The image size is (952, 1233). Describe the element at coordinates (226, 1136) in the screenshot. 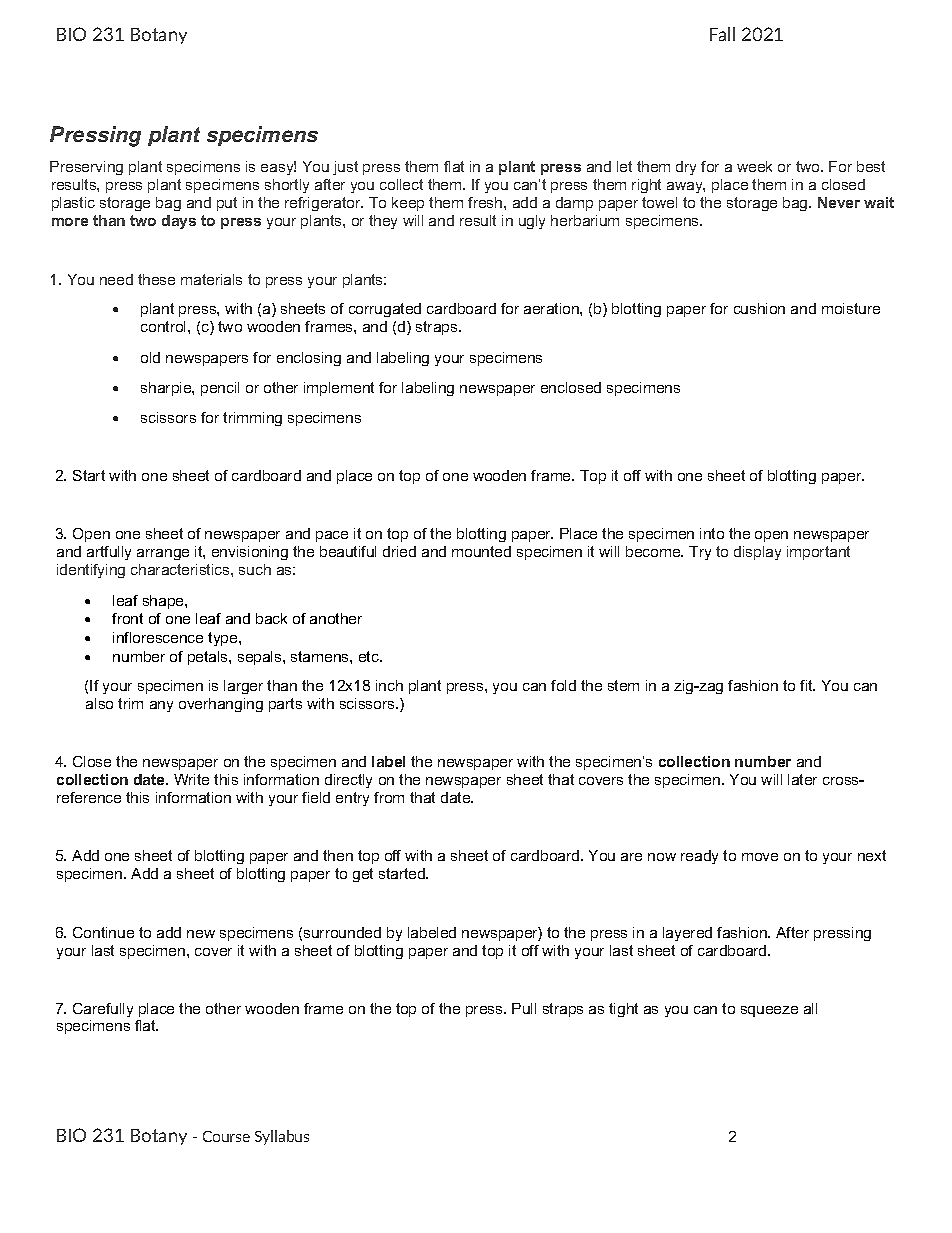

I see `Course` at that location.
